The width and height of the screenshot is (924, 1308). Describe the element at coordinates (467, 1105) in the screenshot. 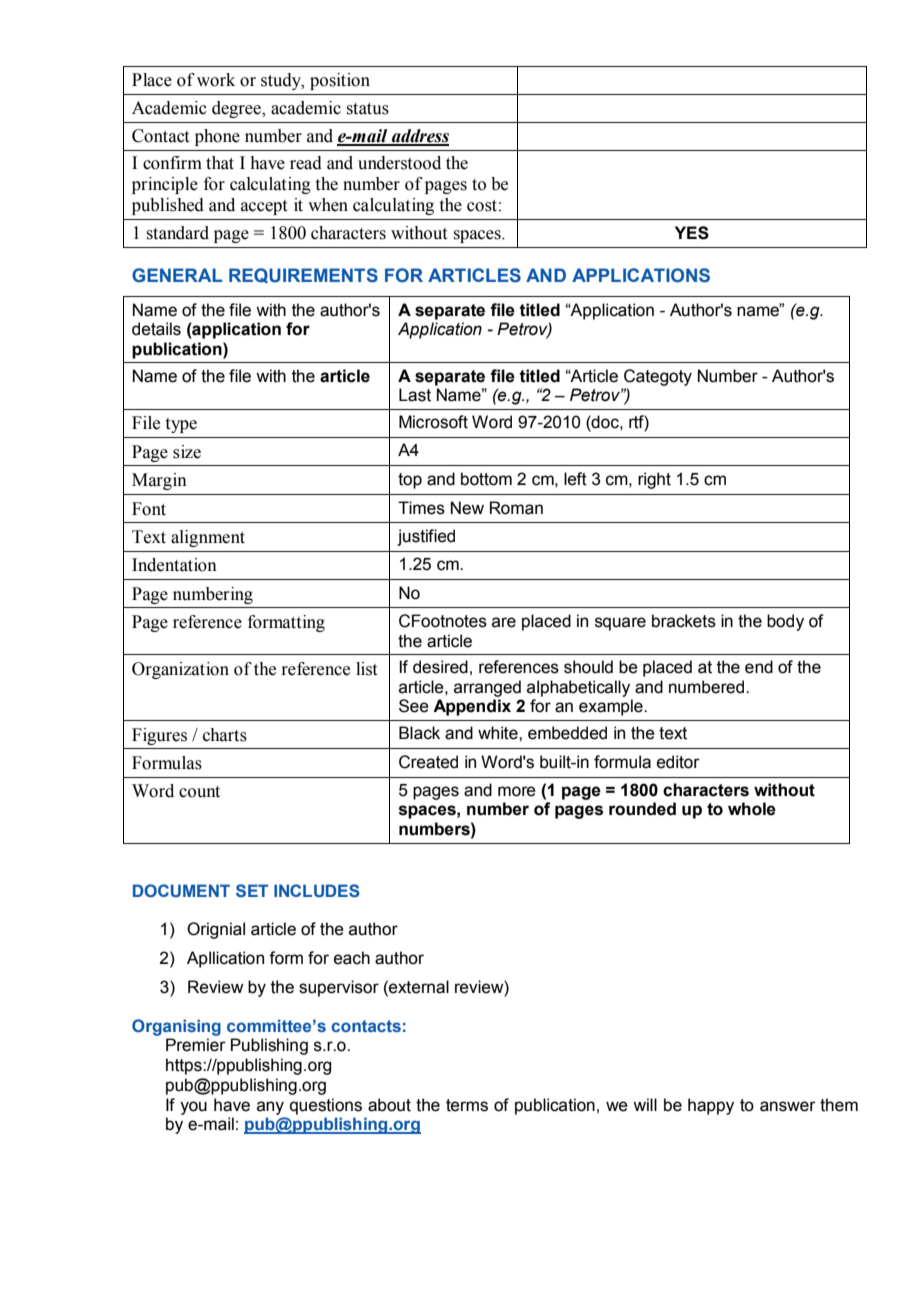

I see `terms` at that location.
